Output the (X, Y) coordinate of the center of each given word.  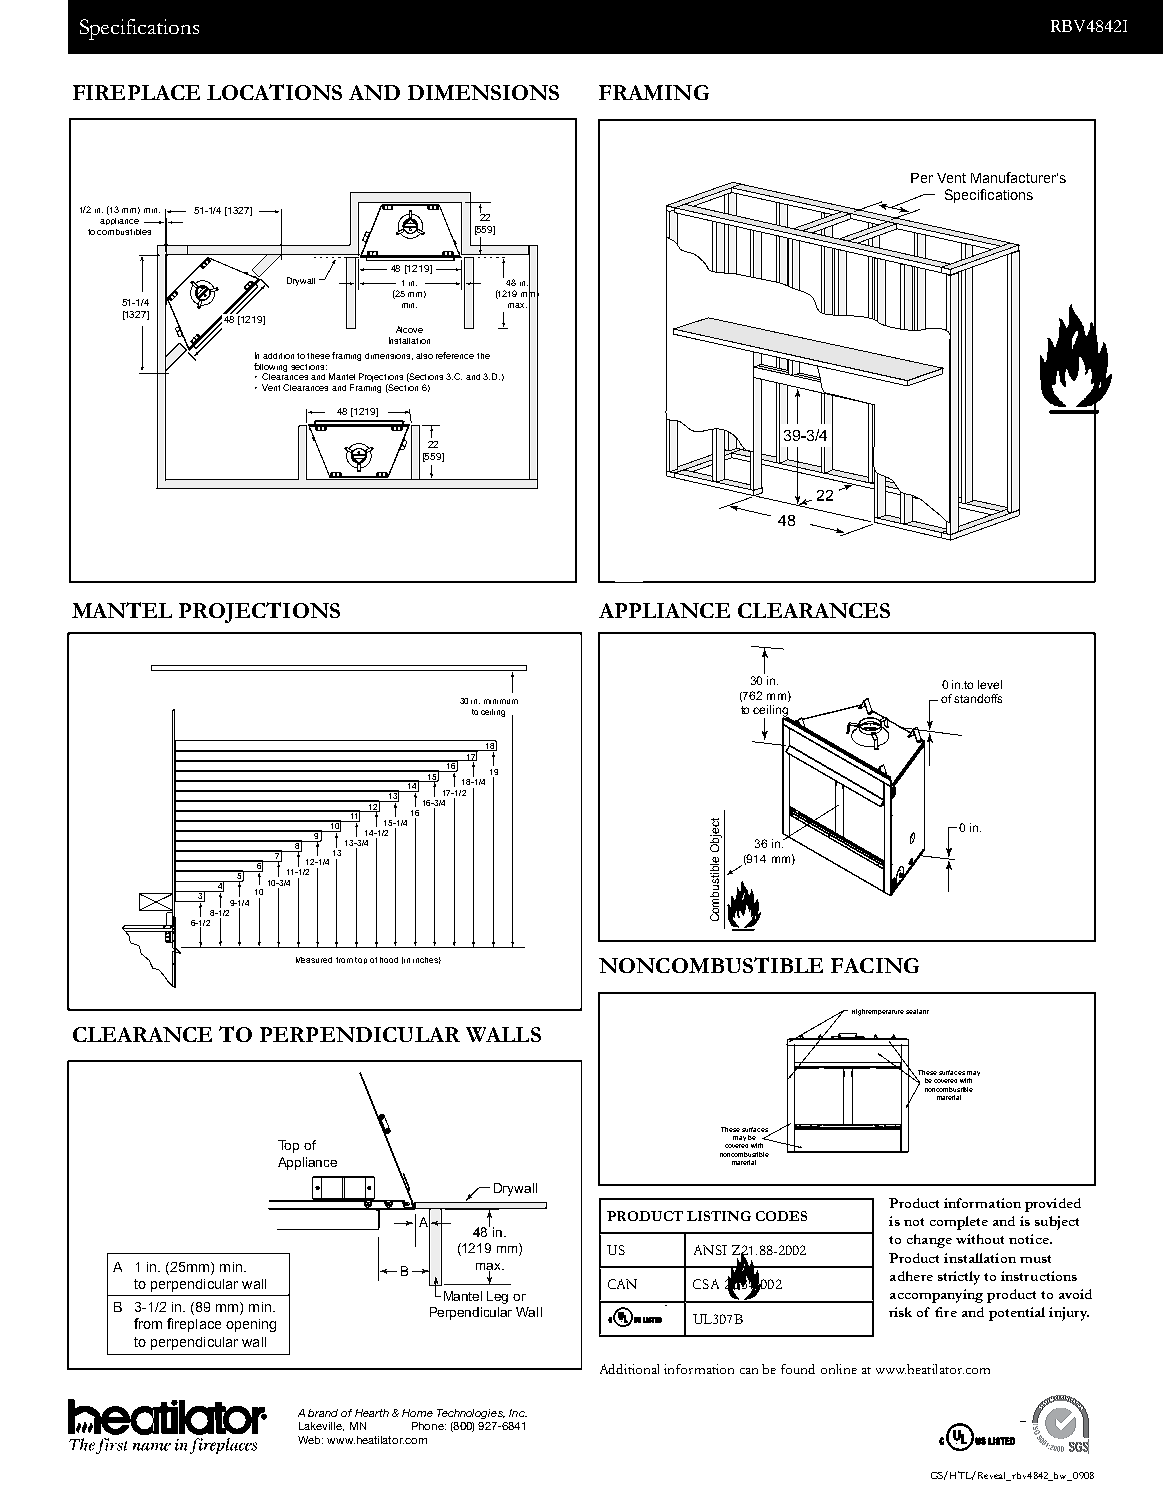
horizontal (503, 880)
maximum (454, 880)
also (424, 356)
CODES (781, 1216)
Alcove (409, 329)
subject (1057, 1223)
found (798, 1369)
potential (1017, 1314)
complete (959, 1223)
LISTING (719, 1216)
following (270, 368)
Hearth (372, 1413)
